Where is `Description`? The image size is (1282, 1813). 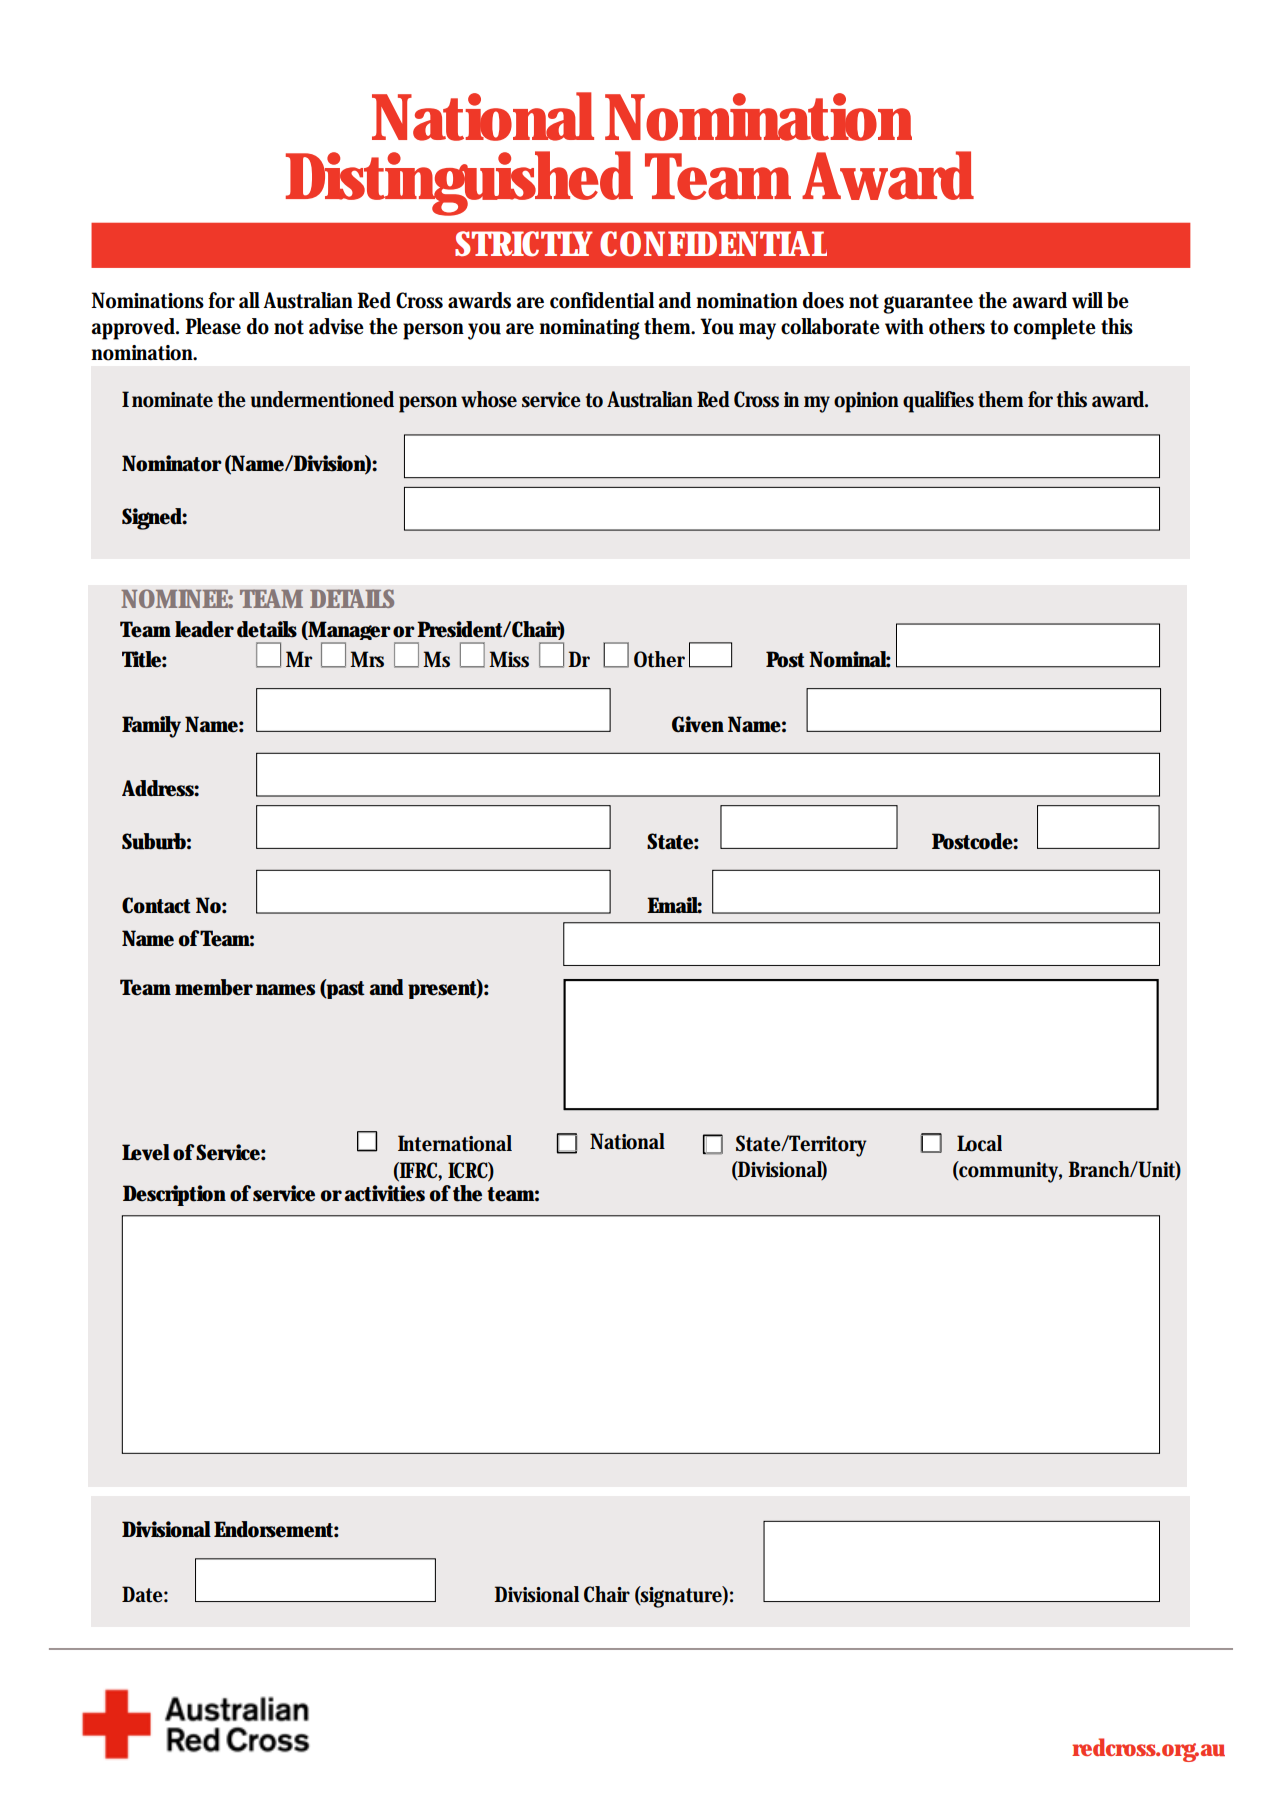 Description is located at coordinates (174, 1195).
